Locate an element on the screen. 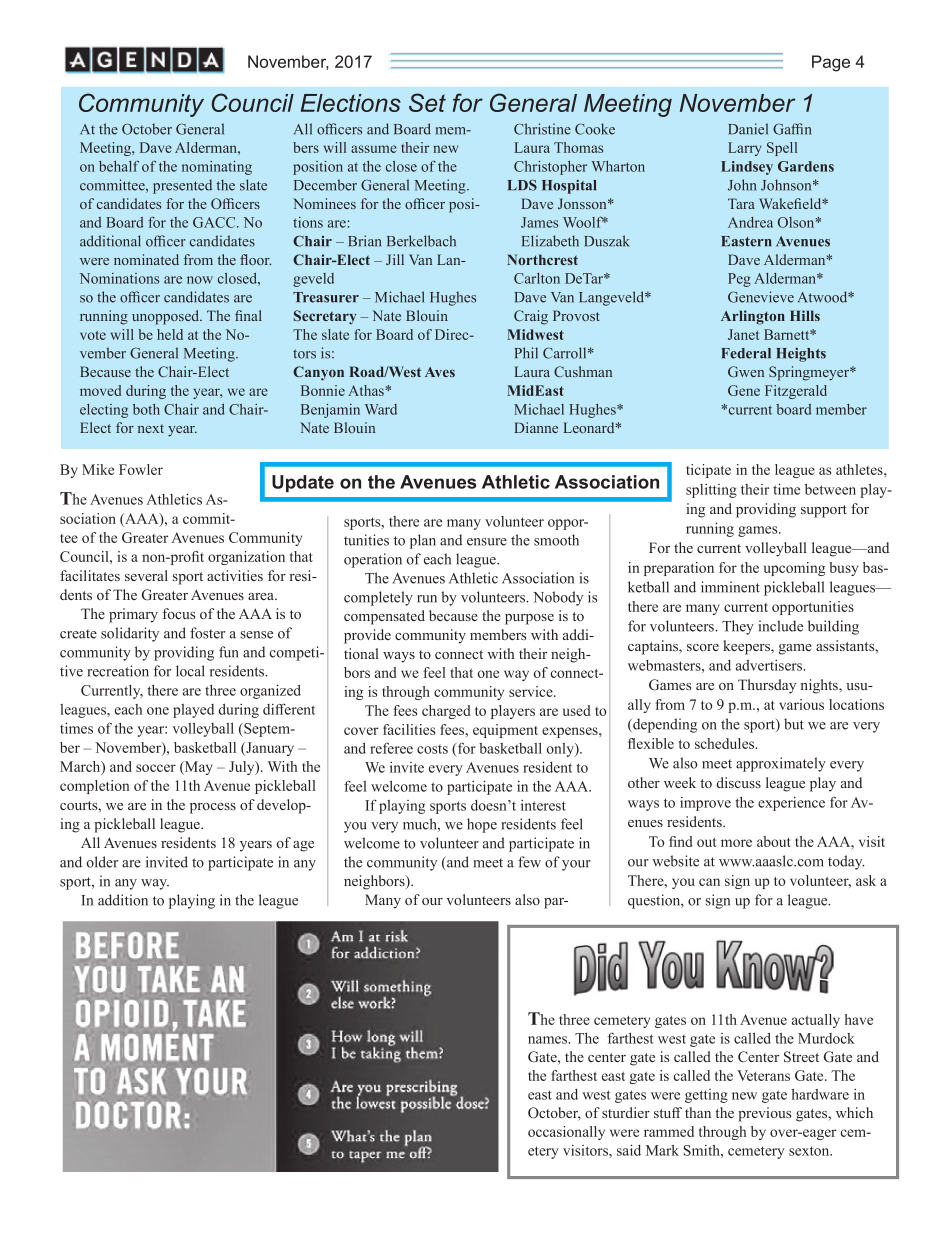  Aves is located at coordinates (440, 372).
